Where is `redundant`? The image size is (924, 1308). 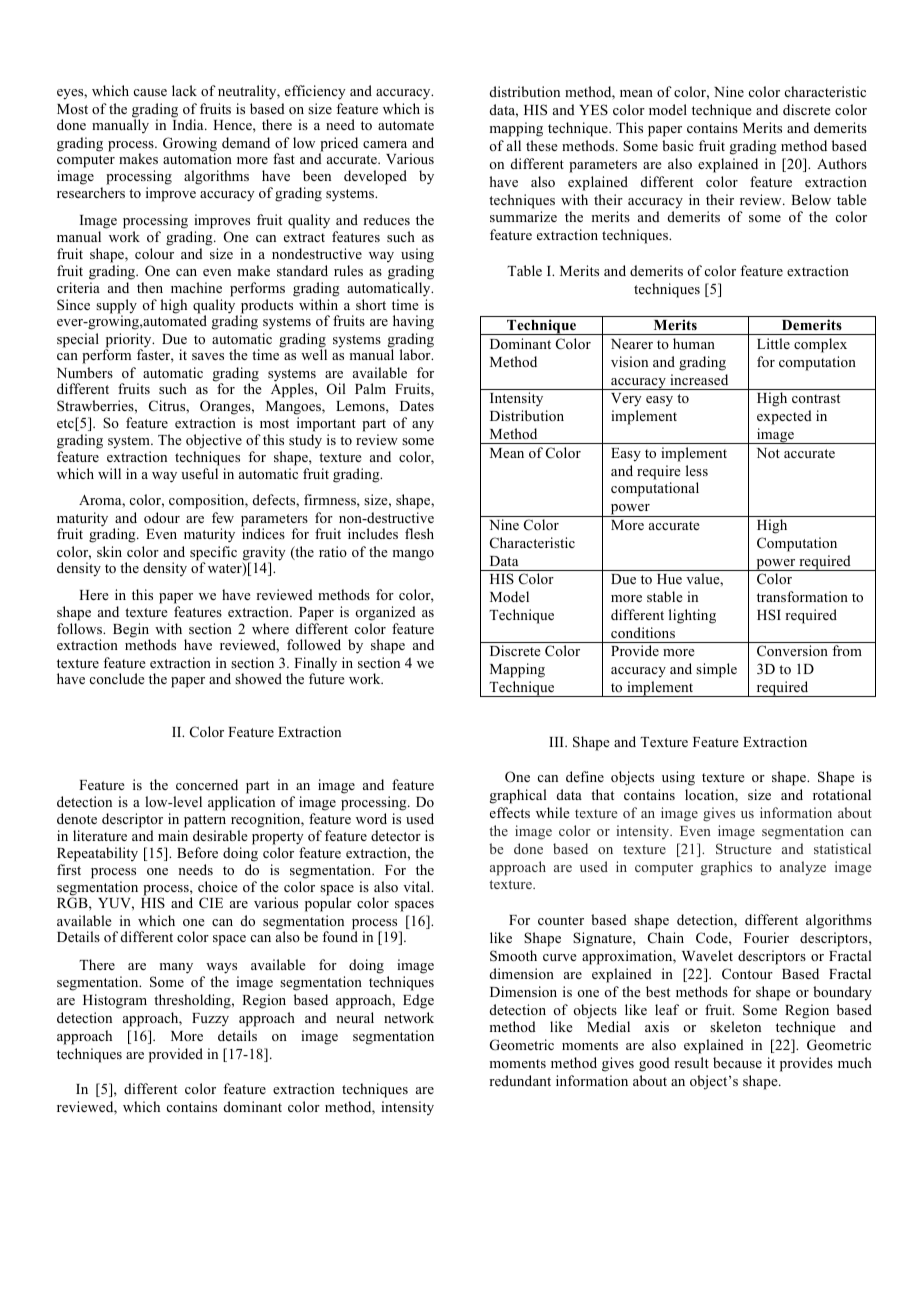 redundant is located at coordinates (520, 1080).
